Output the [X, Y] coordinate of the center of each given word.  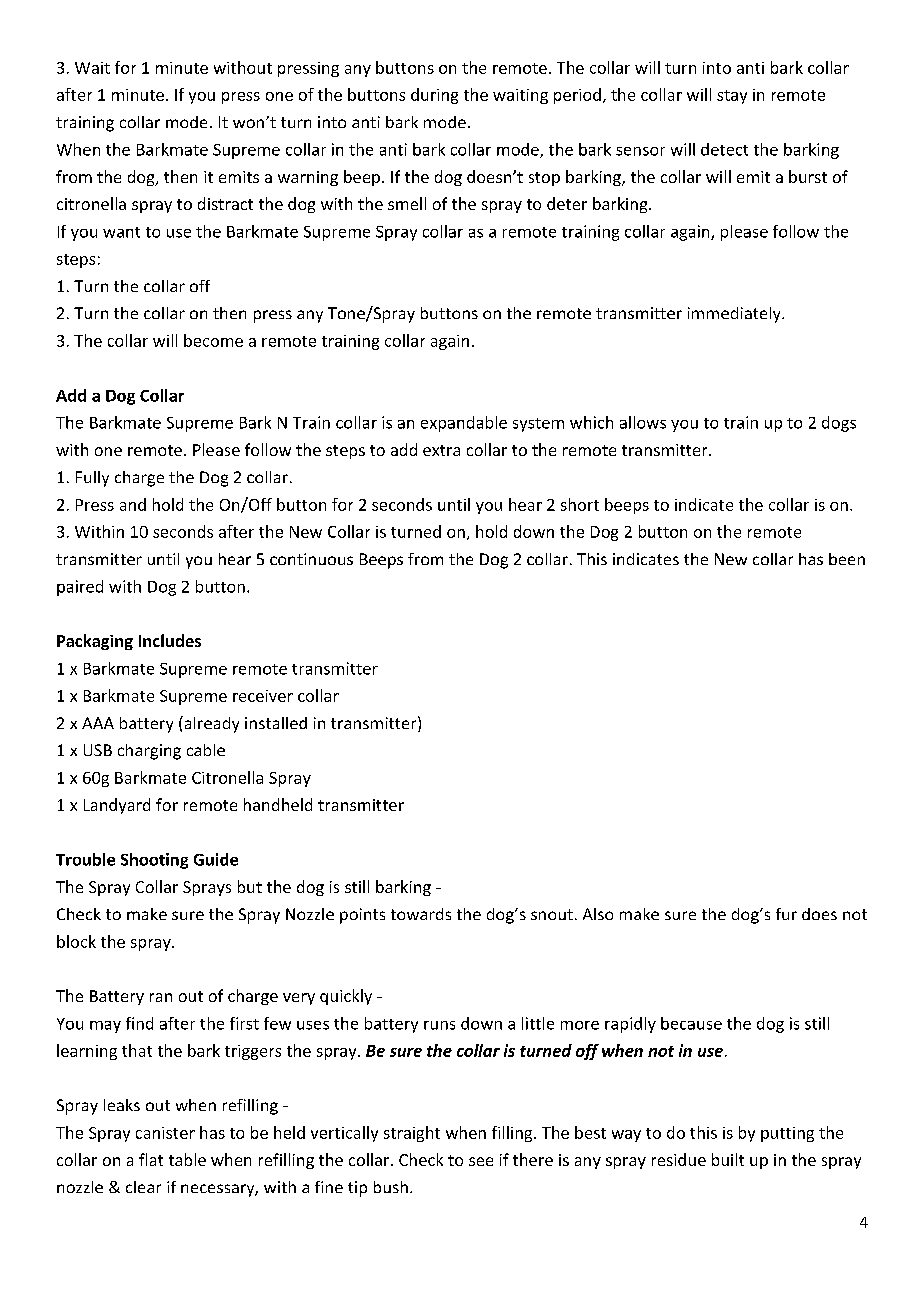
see [481, 1161]
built [728, 1159]
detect [724, 149]
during [434, 96]
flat [151, 1159]
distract [225, 203]
